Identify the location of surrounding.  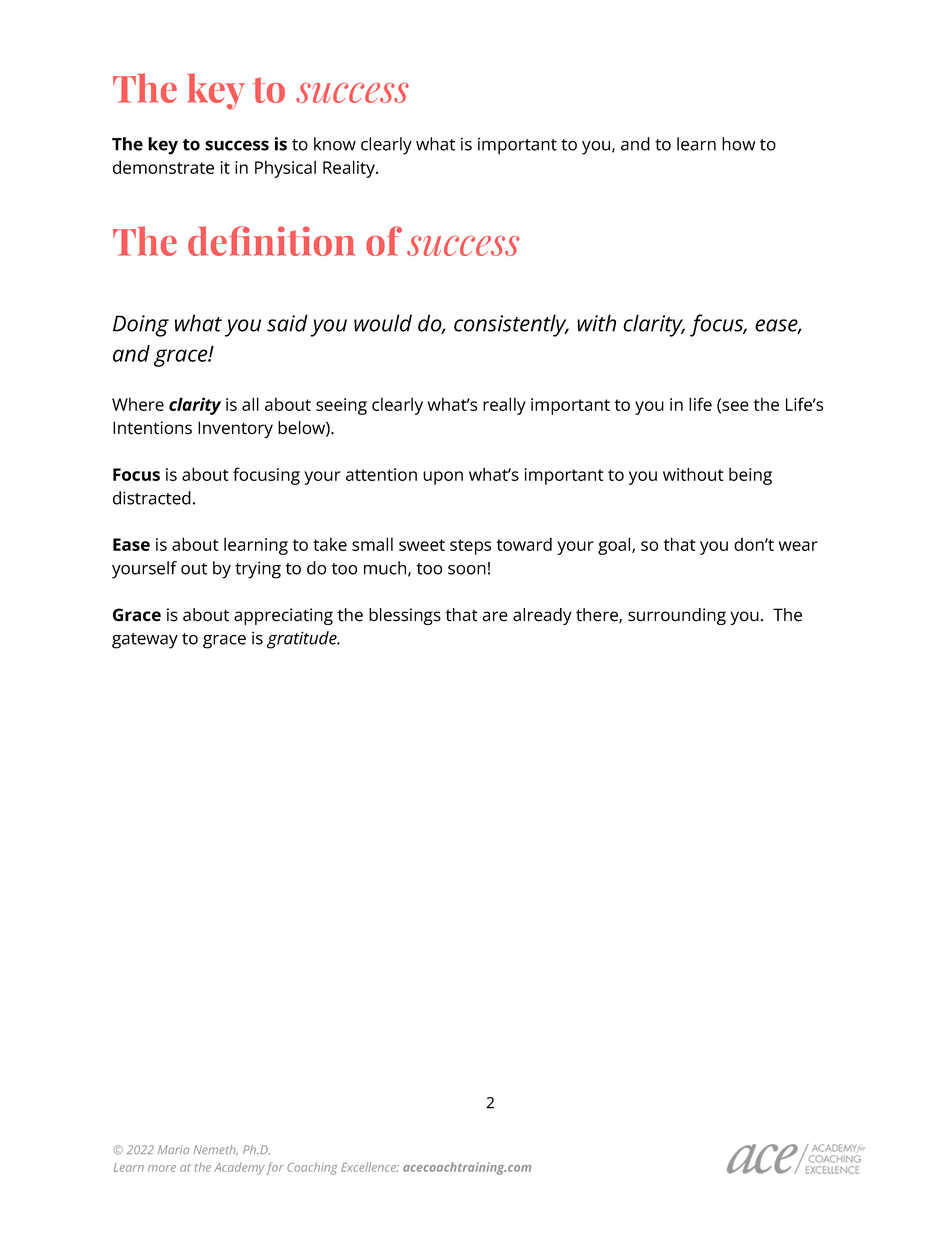
(677, 616).
